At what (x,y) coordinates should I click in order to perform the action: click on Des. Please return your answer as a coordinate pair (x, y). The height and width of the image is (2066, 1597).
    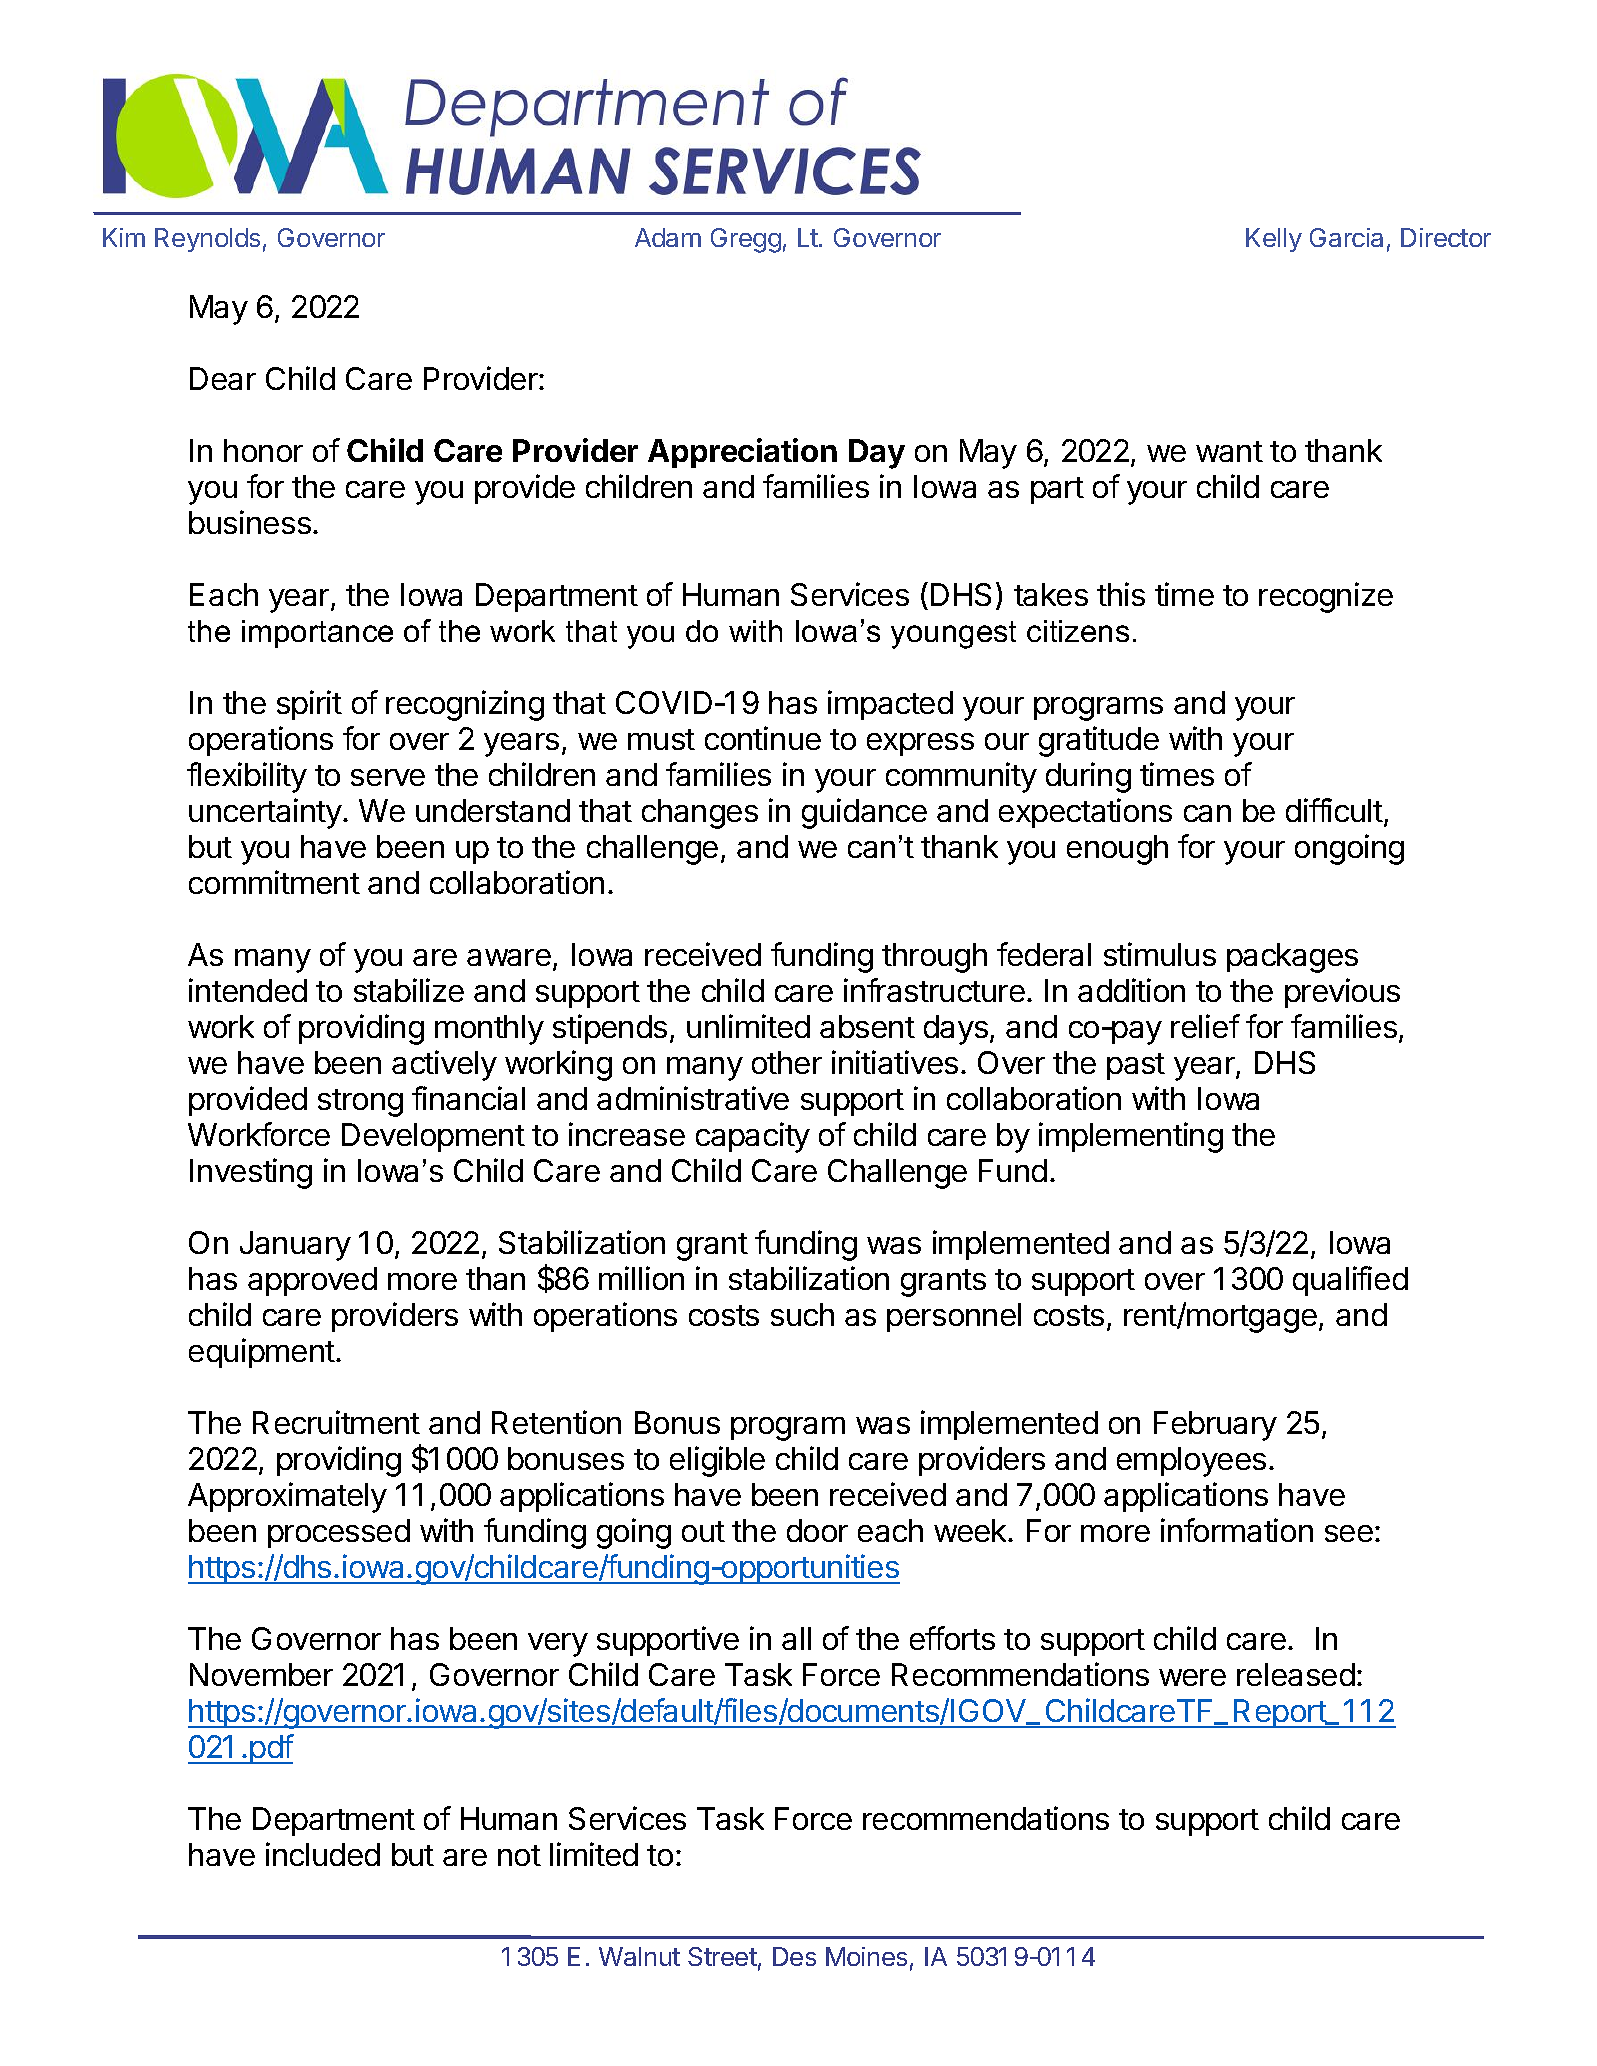
    Looking at the image, I should click on (794, 1956).
